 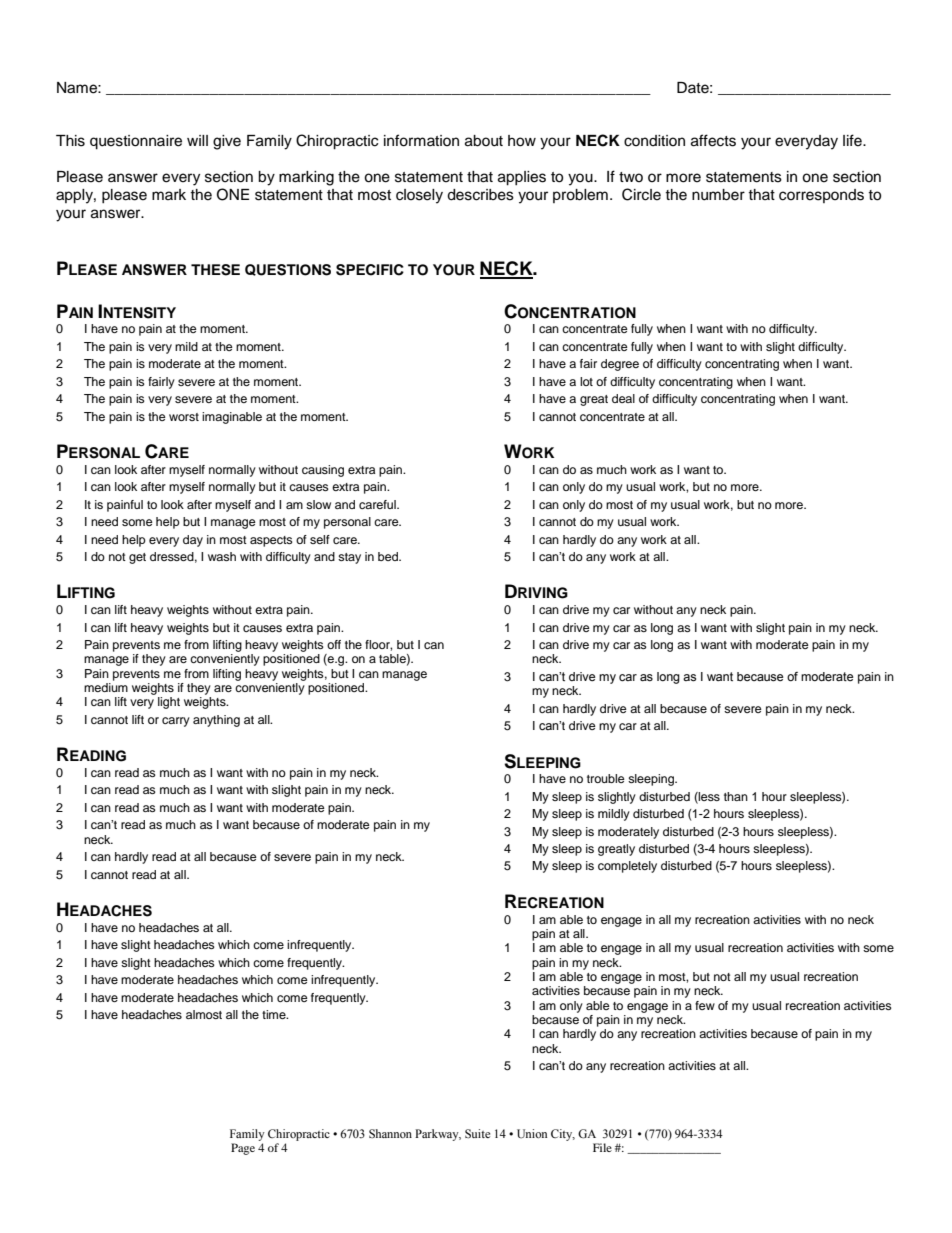 I want to click on completely, so click(x=627, y=867).
